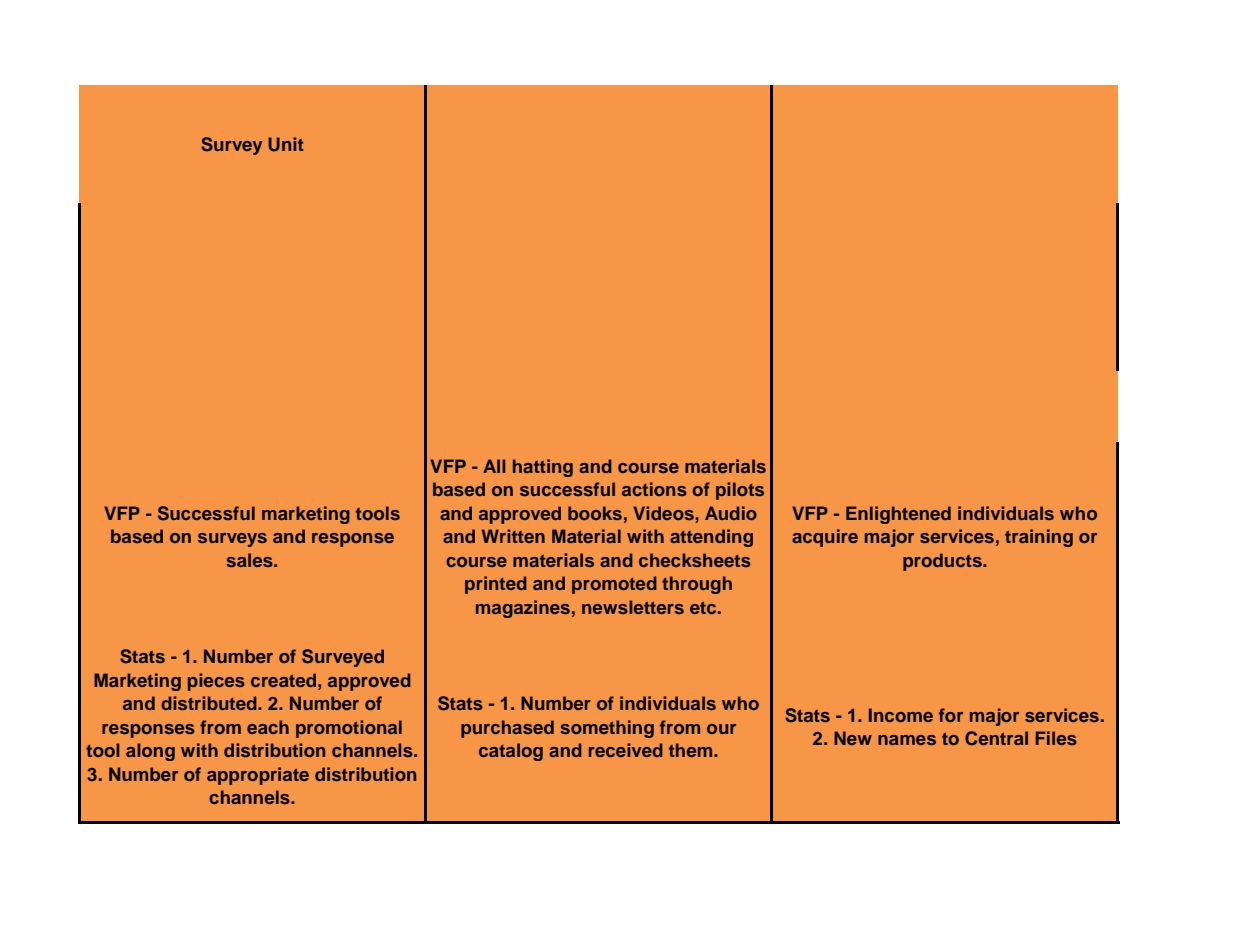 The width and height of the page is (1233, 952). What do you see at coordinates (740, 491) in the page?
I see `pilots` at bounding box center [740, 491].
